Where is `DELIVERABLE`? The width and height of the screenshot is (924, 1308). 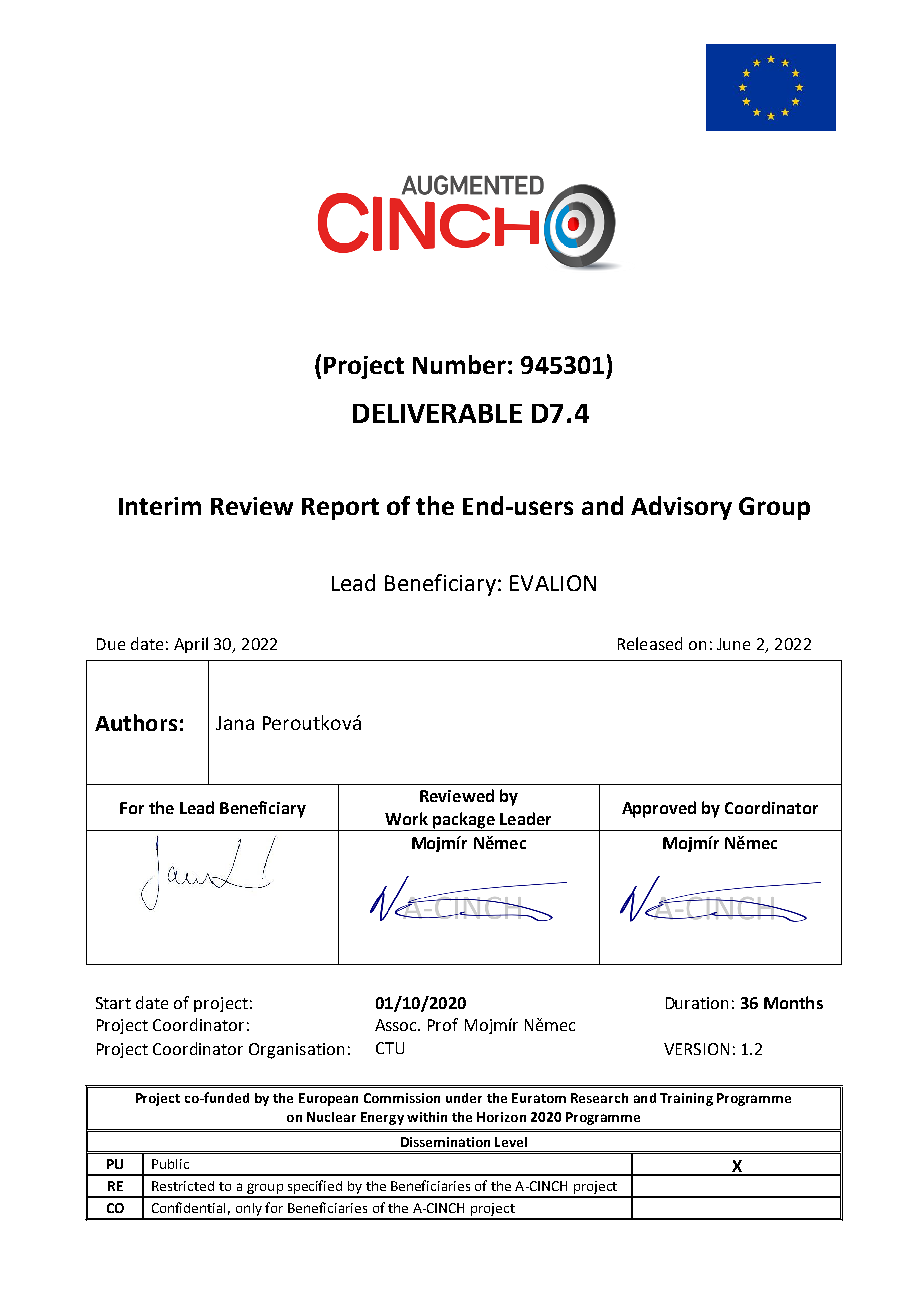 DELIVERABLE is located at coordinates (437, 413).
